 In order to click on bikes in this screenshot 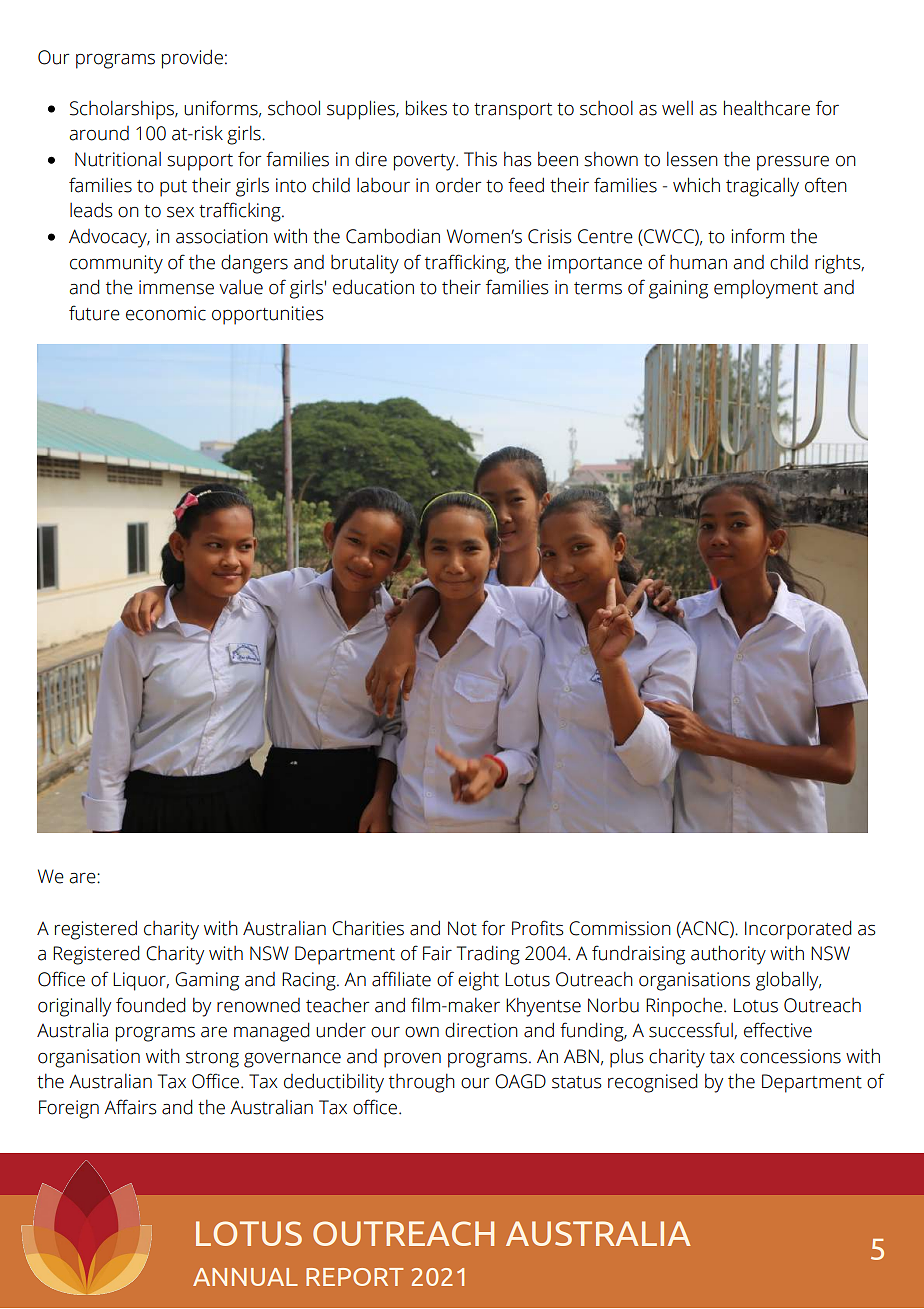, I will do `click(426, 108)`.
